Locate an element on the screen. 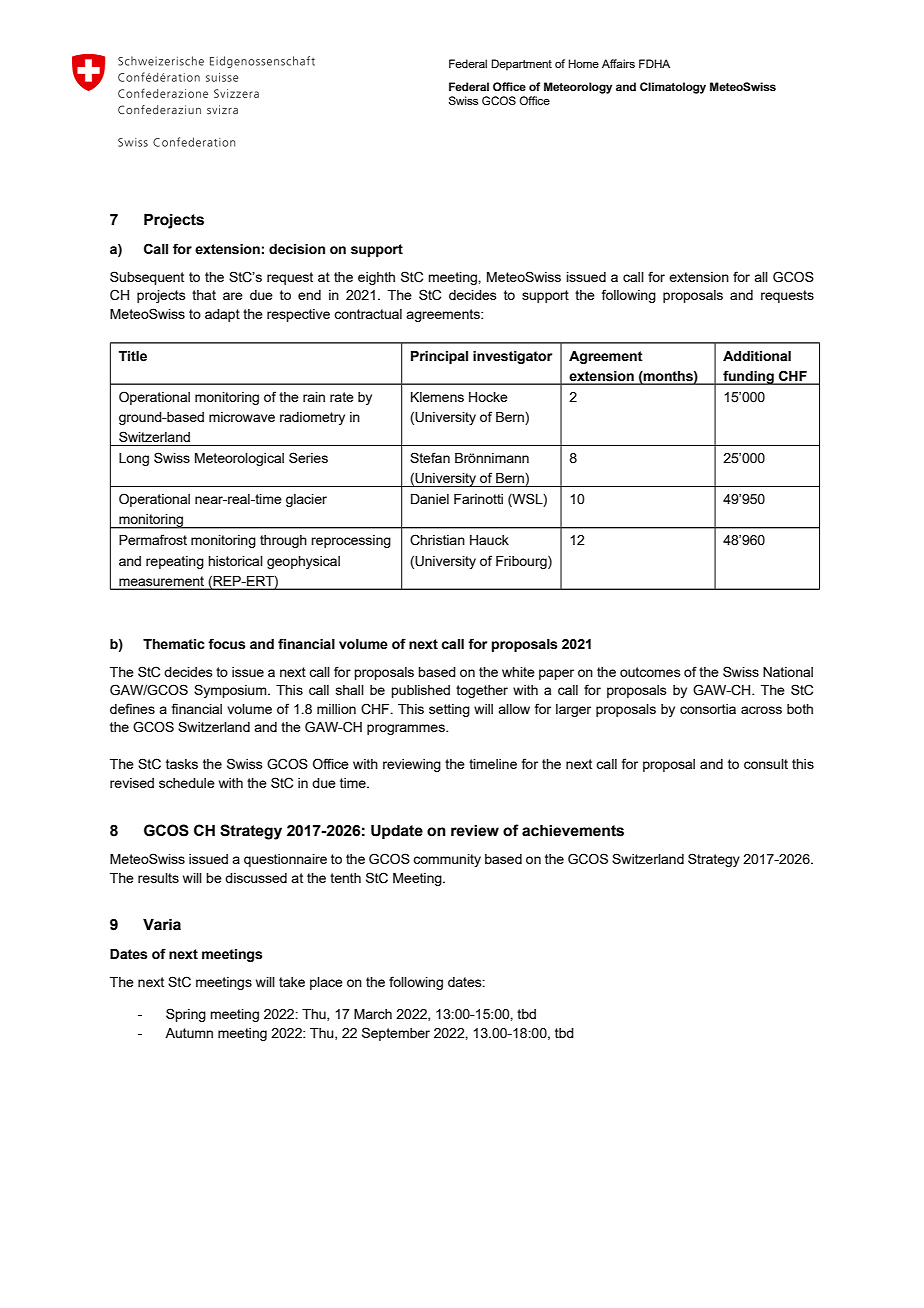 This screenshot has width=924, height=1308. Spring is located at coordinates (186, 1015).
